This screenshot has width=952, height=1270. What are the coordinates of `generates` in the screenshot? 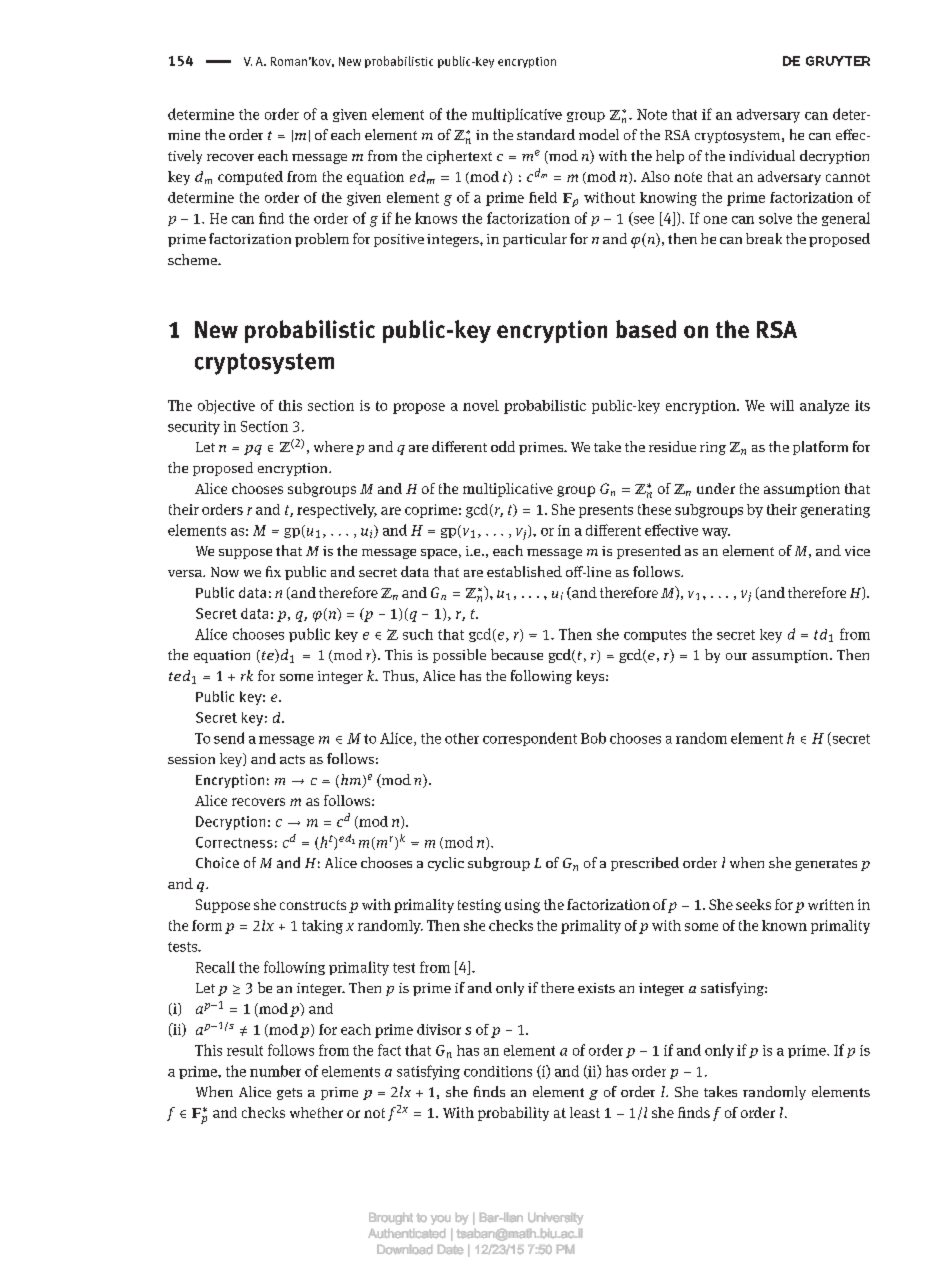 It's located at (826, 865).
